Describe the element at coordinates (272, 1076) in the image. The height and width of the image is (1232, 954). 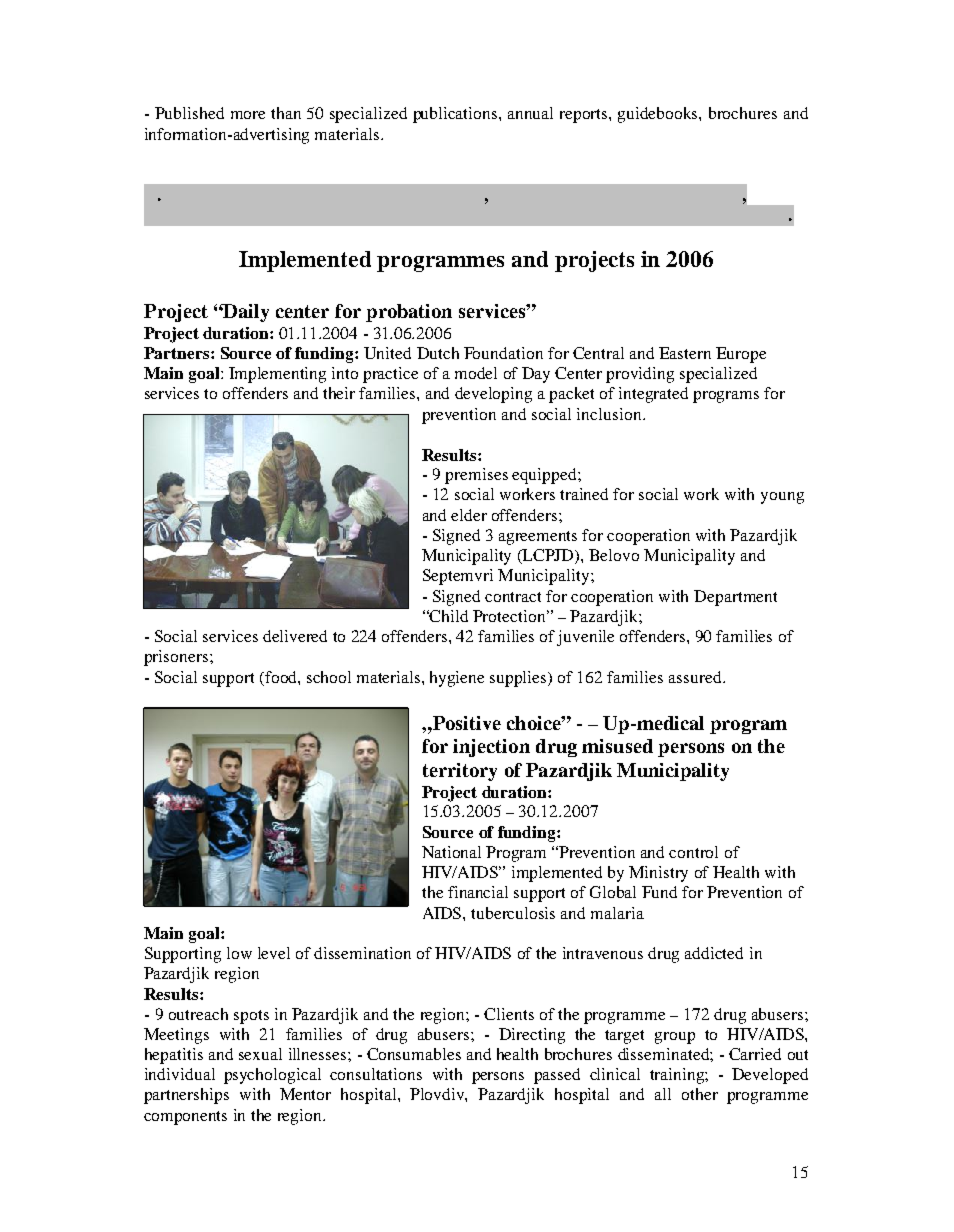
I see `psychological` at that location.
